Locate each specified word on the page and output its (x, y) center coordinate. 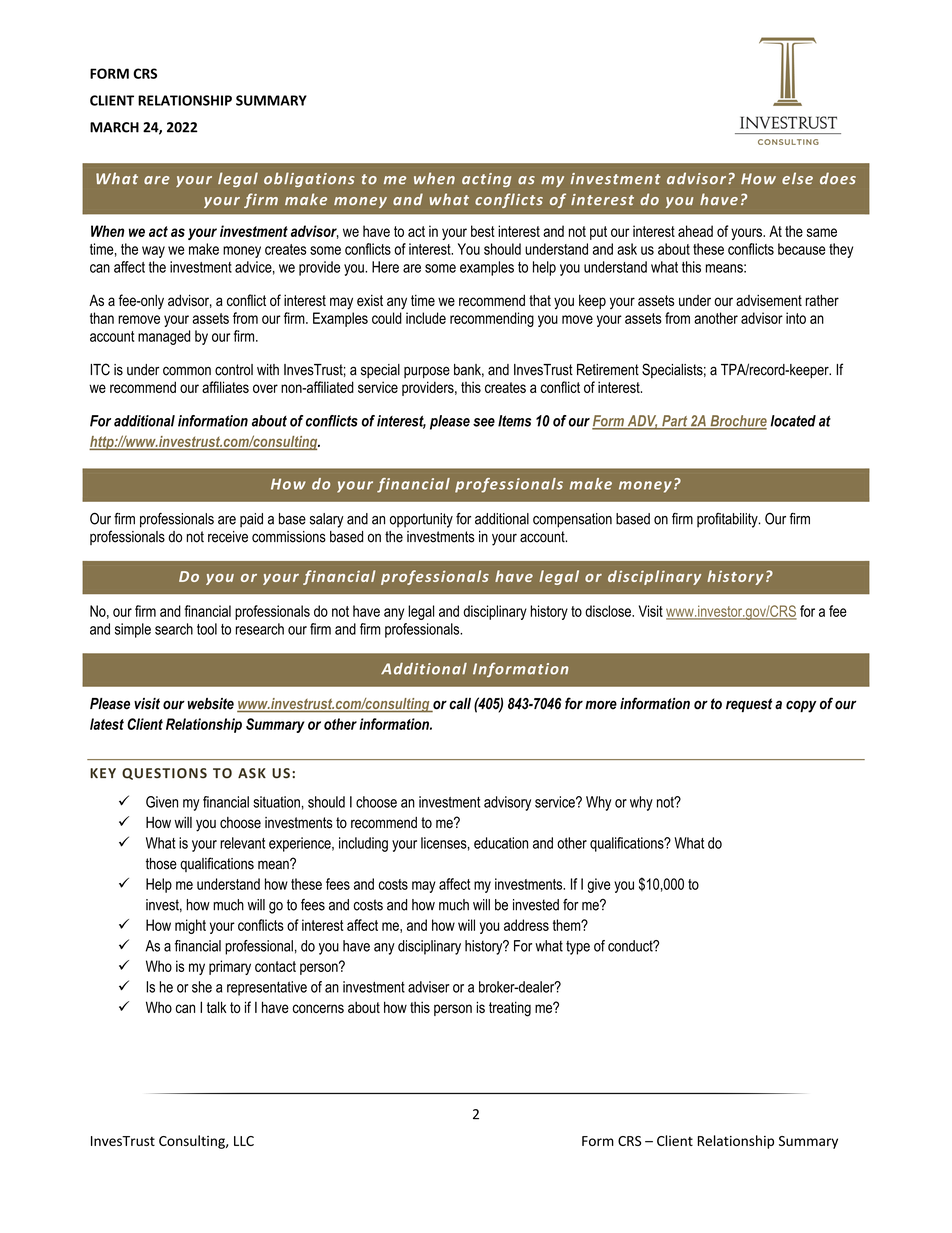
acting (486, 180)
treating (510, 1009)
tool (207, 629)
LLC (244, 1141)
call (460, 704)
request (749, 705)
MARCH (114, 127)
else (797, 178)
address (526, 925)
